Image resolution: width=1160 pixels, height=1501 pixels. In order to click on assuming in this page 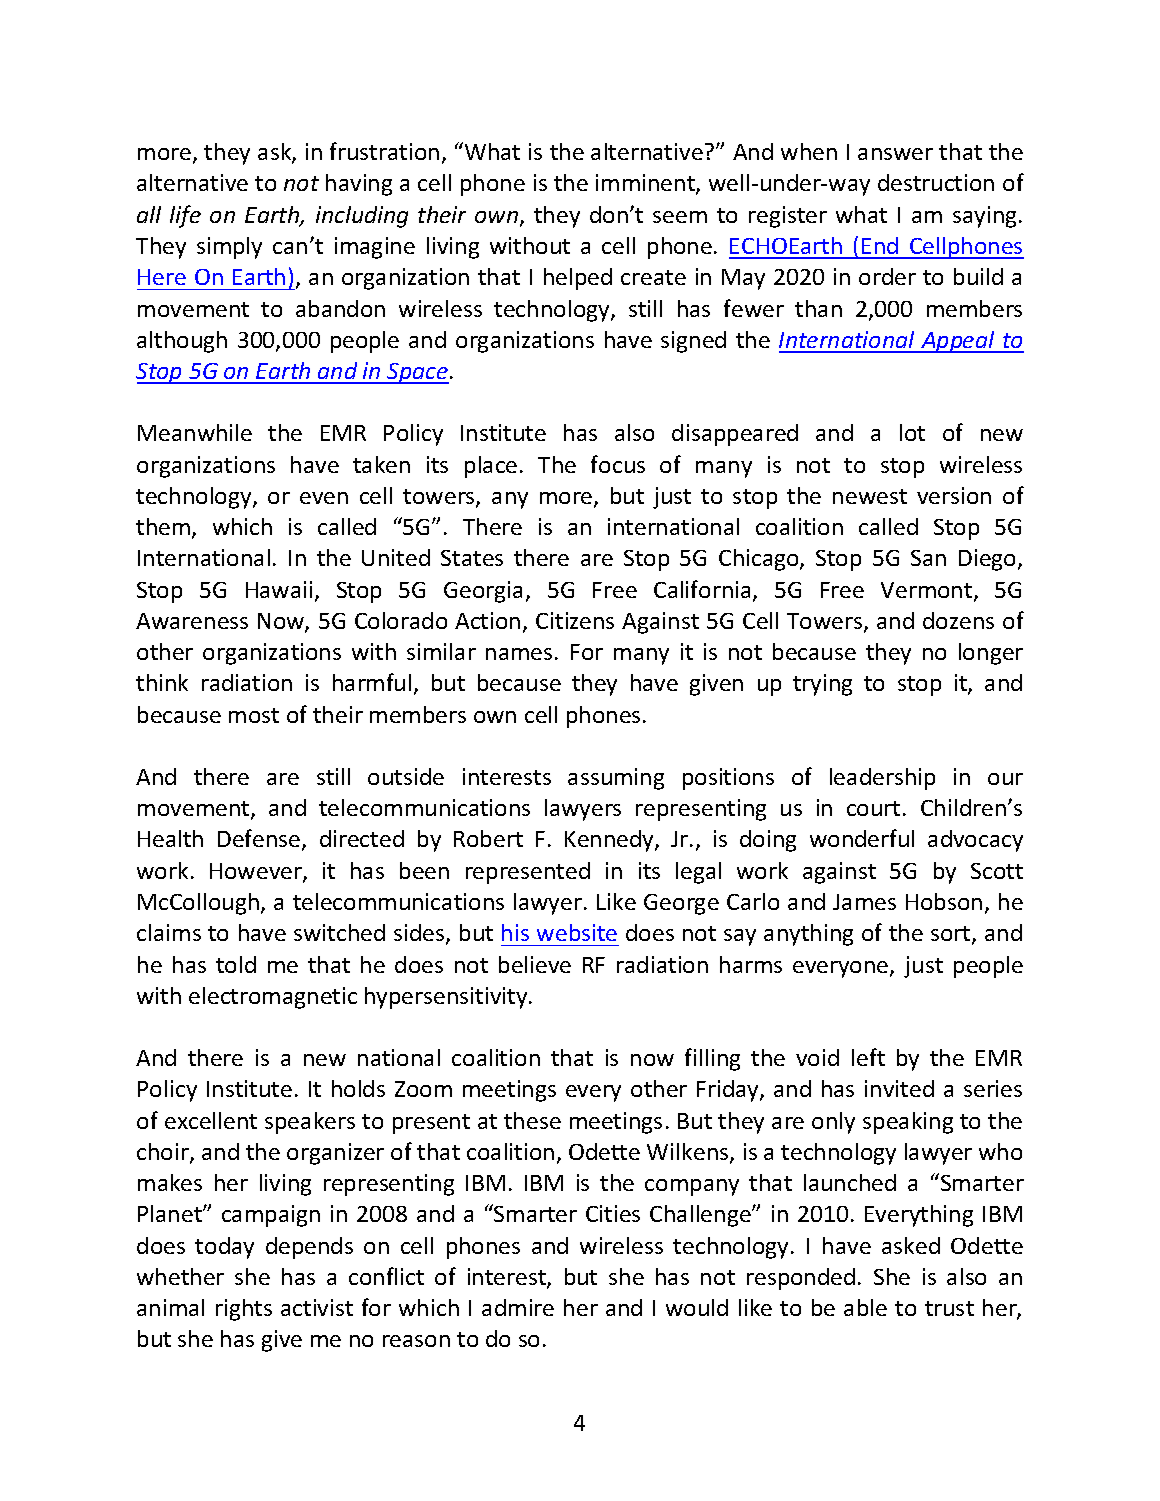, I will do `click(616, 779)`.
